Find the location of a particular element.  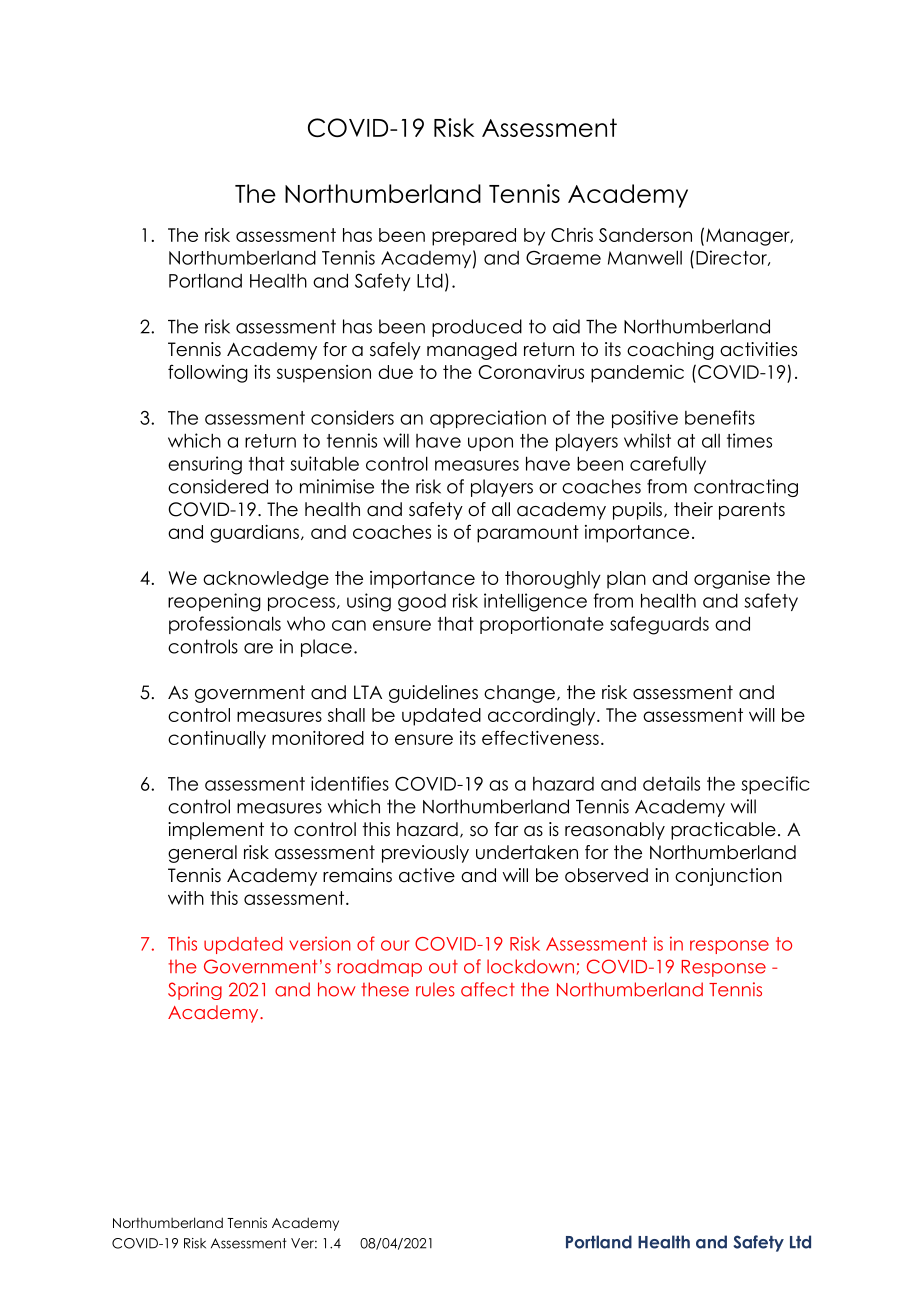

professionals is located at coordinates (225, 625).
